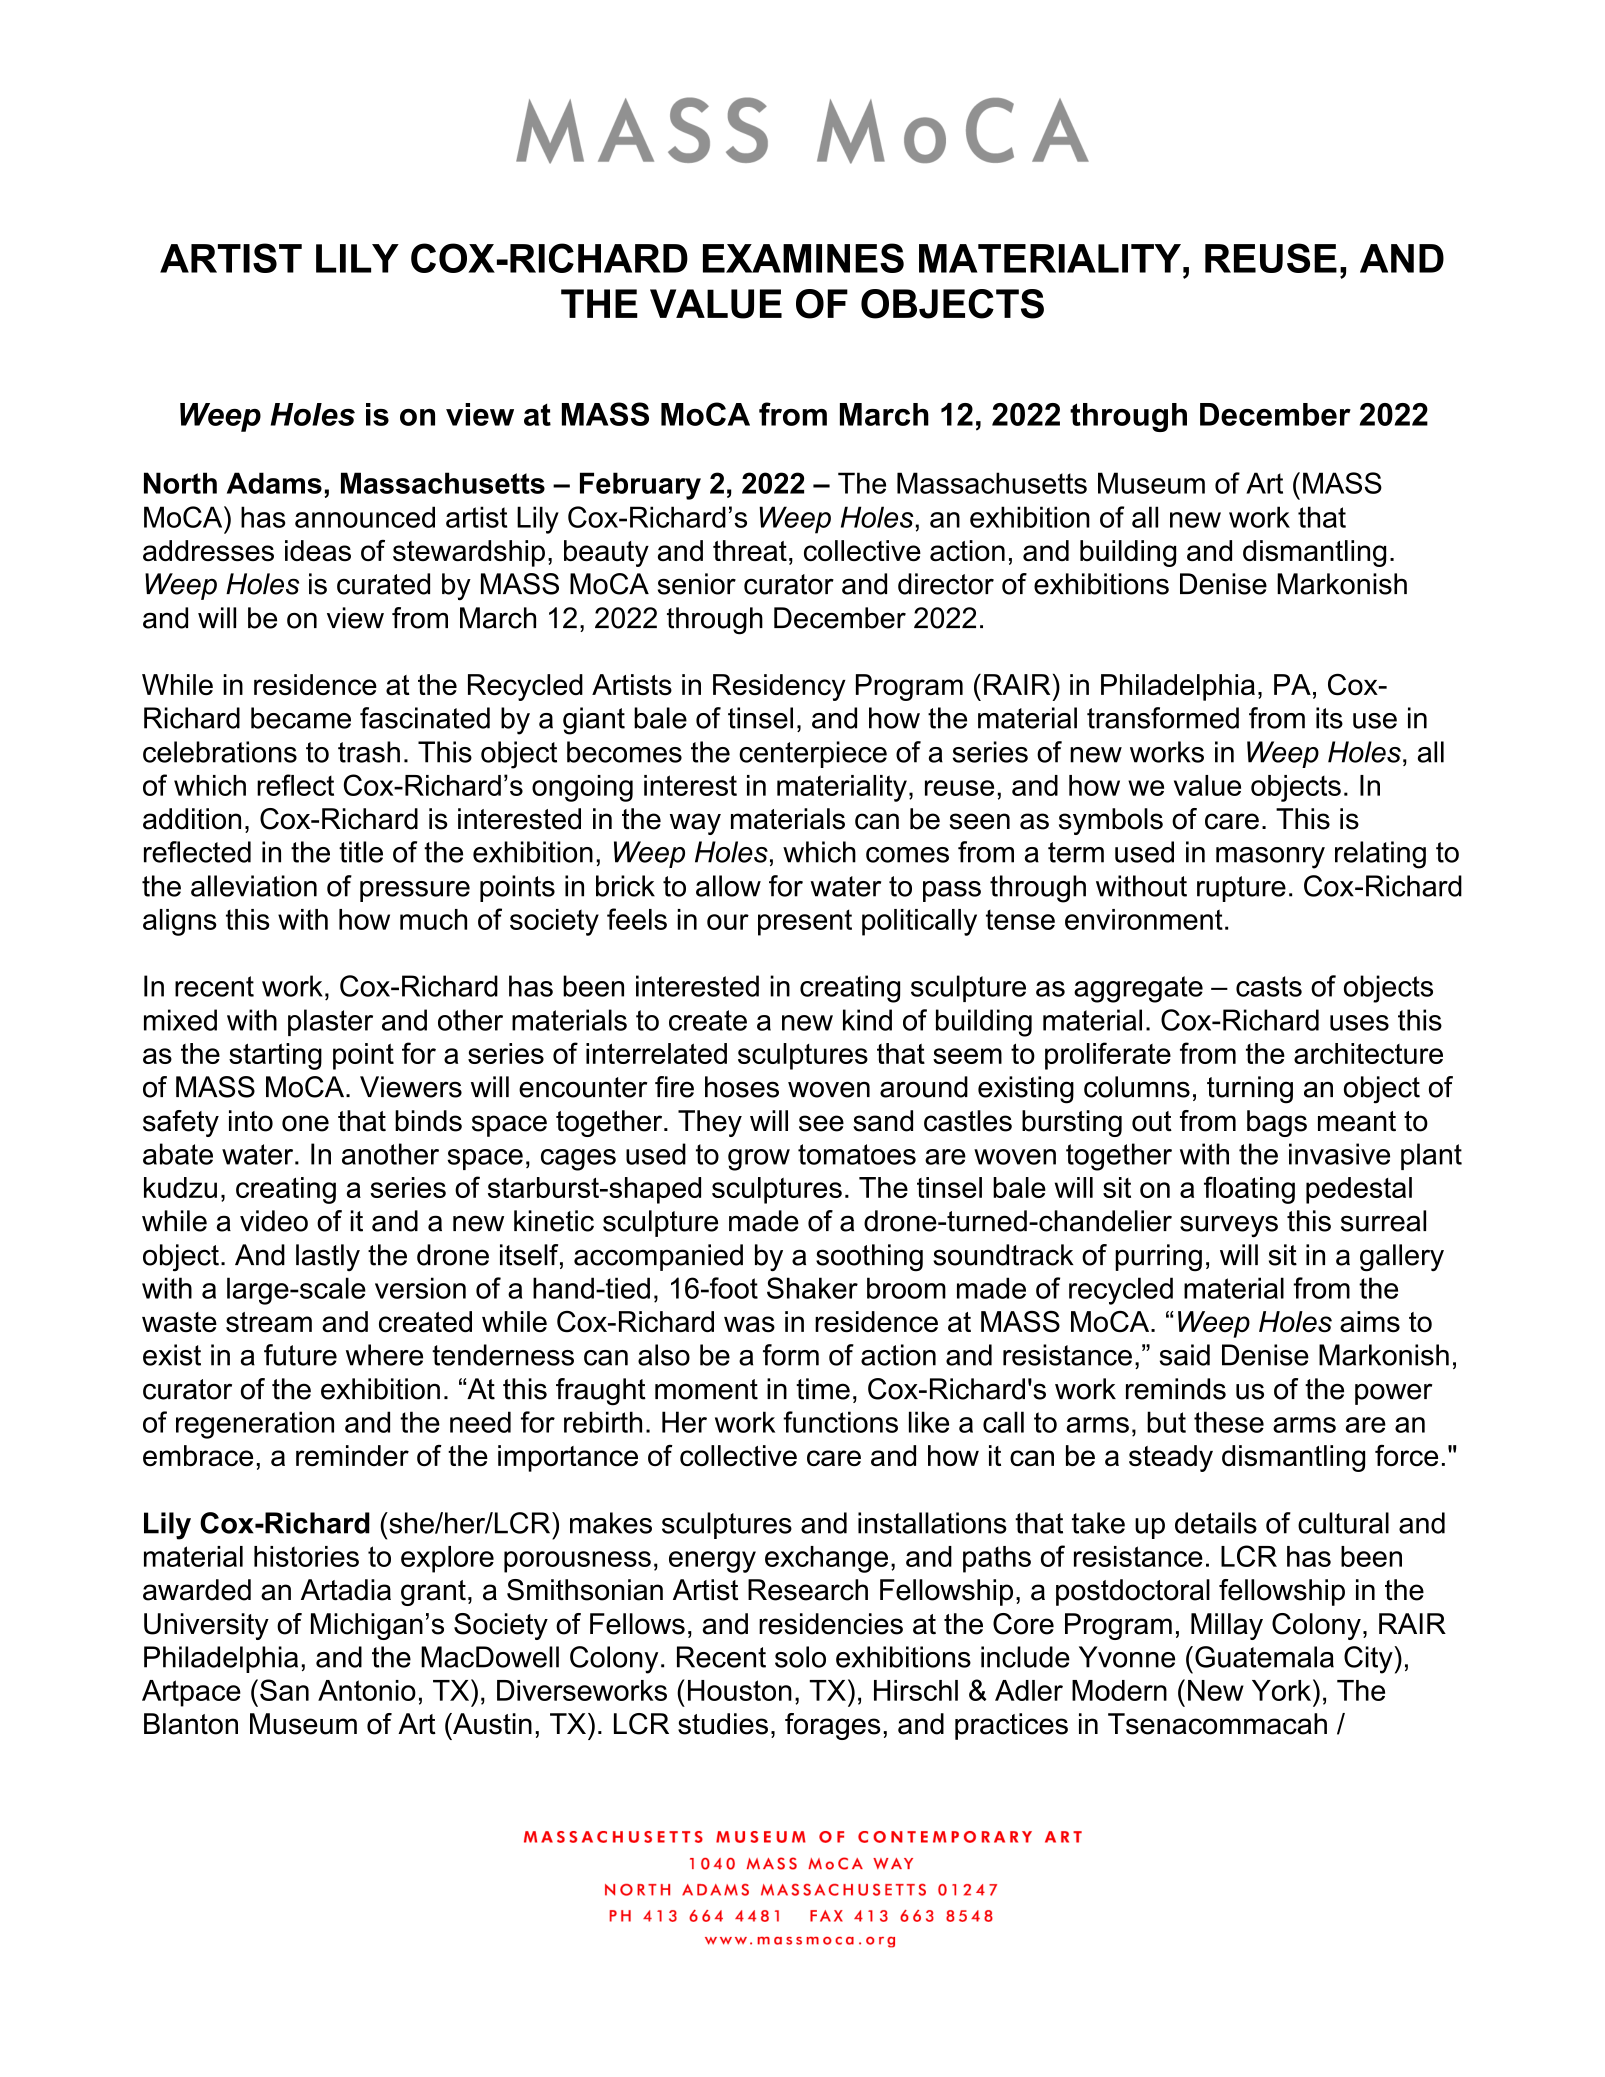 This document has height=2077, width=1605. What do you see at coordinates (800, 1657) in the document?
I see `solo` at bounding box center [800, 1657].
